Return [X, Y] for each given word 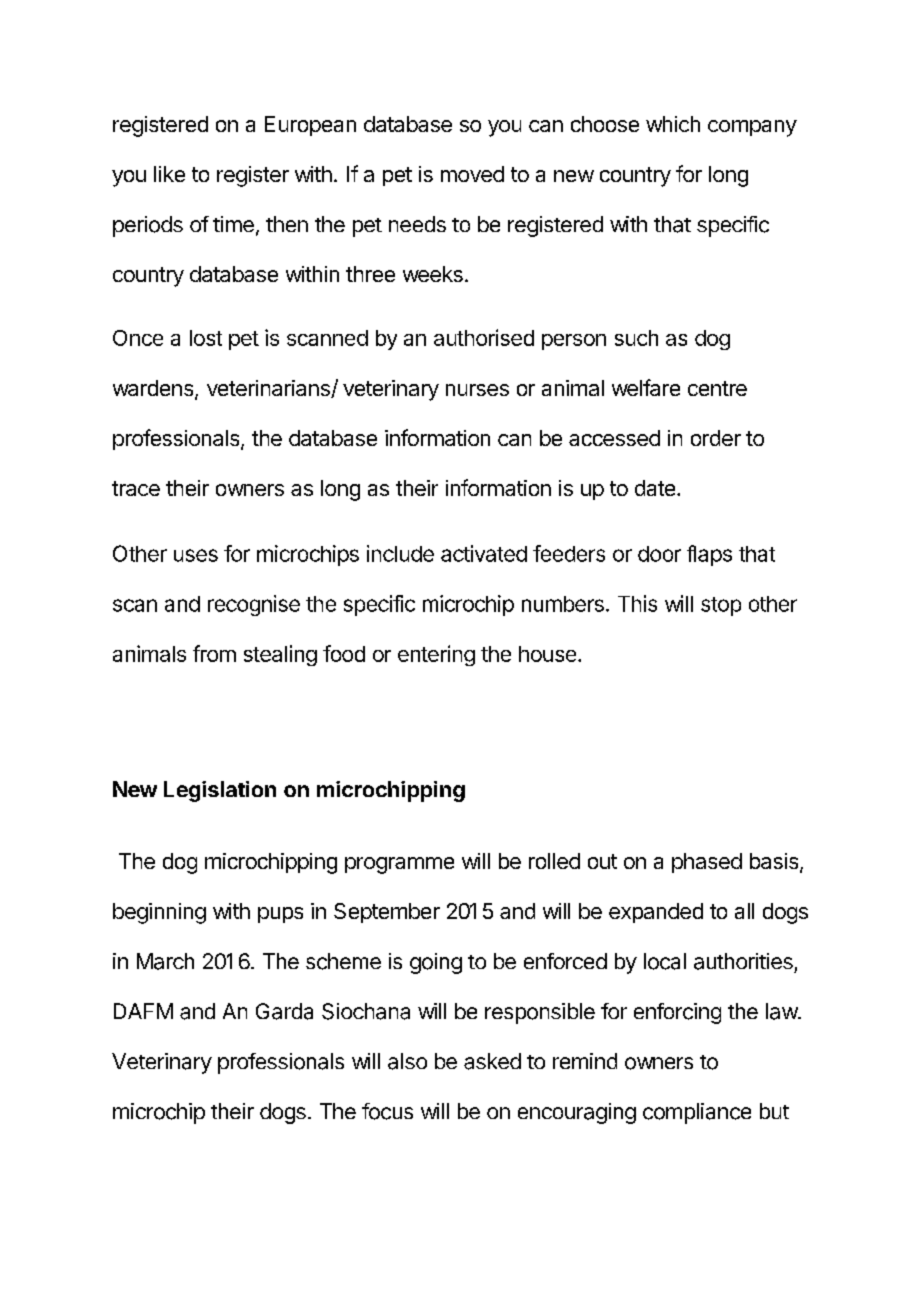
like [169, 174]
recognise [254, 605]
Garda [284, 1011]
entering [436, 655]
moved [472, 174]
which [673, 124]
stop [721, 606]
